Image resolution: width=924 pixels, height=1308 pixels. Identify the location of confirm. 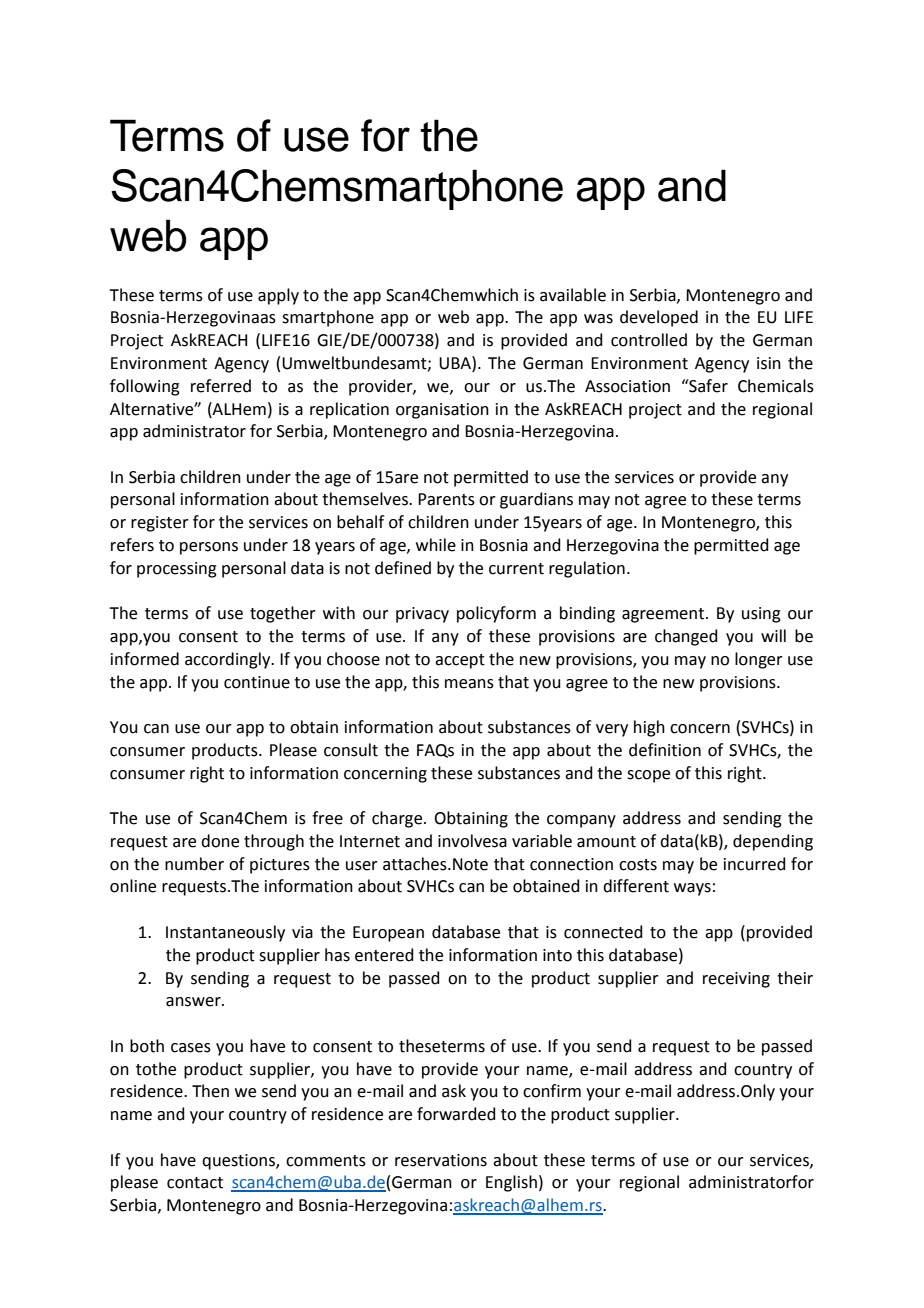
(552, 1091).
